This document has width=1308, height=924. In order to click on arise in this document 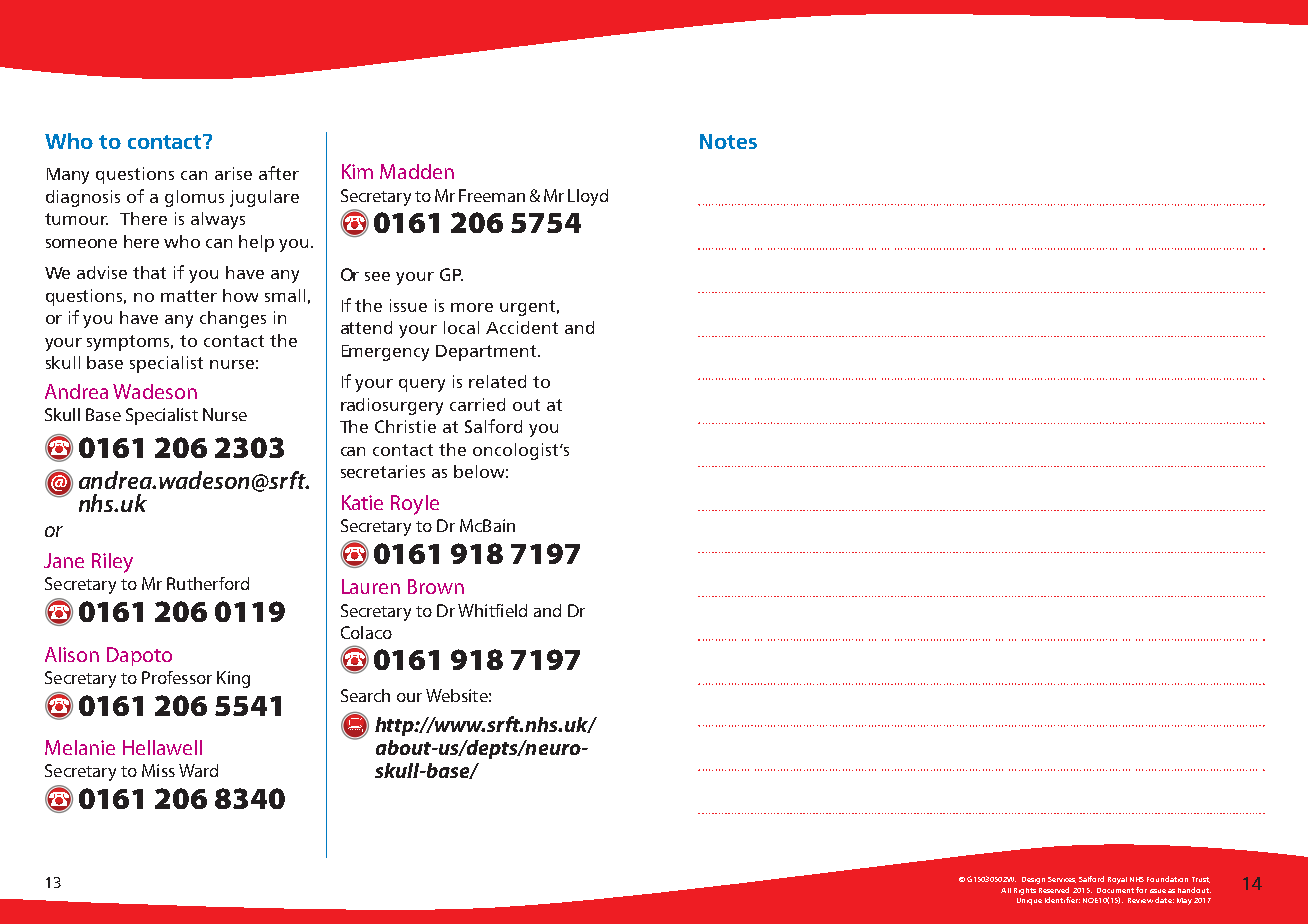, I will do `click(233, 173)`.
